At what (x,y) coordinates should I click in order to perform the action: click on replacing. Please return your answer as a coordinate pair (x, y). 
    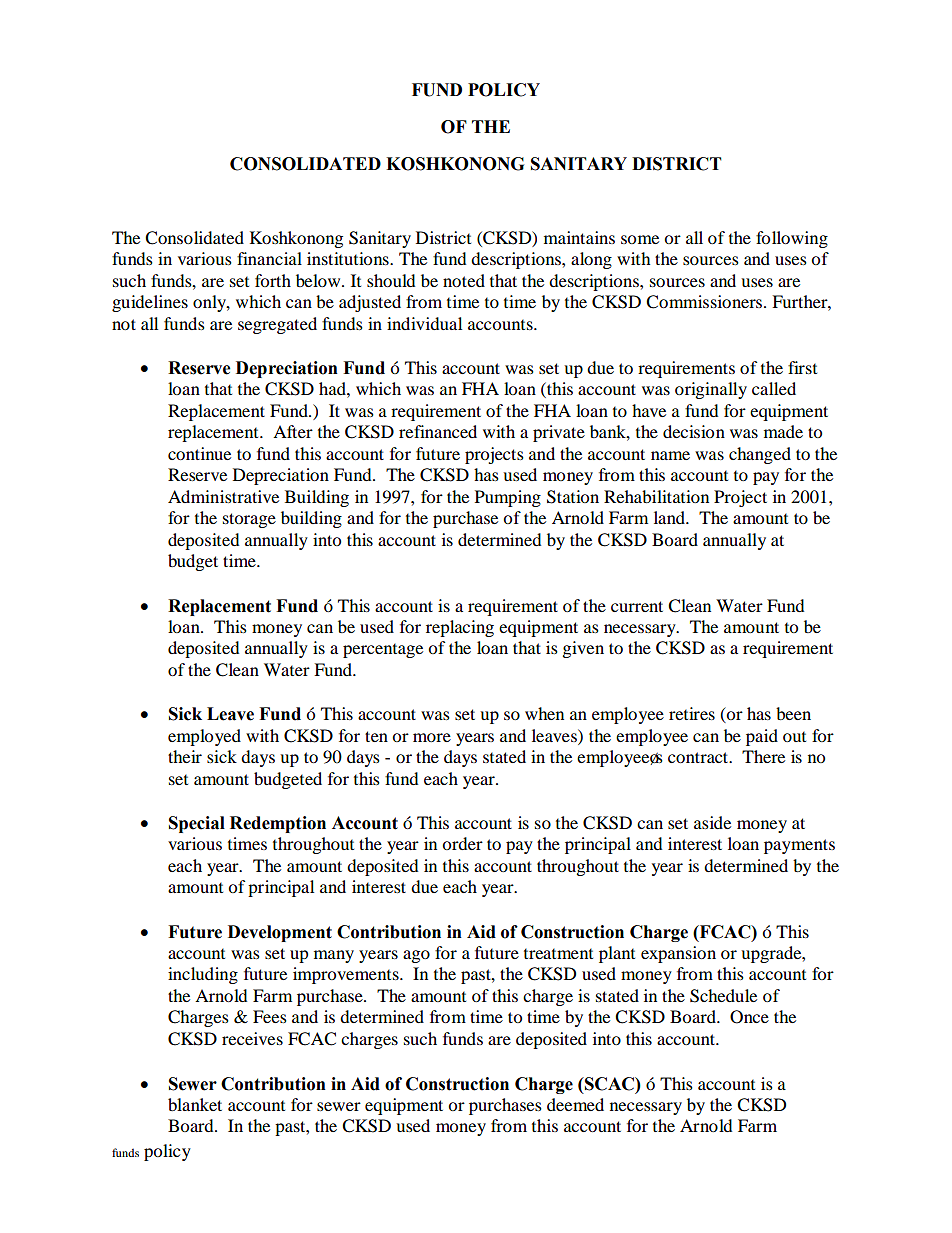
    Looking at the image, I should click on (460, 628).
